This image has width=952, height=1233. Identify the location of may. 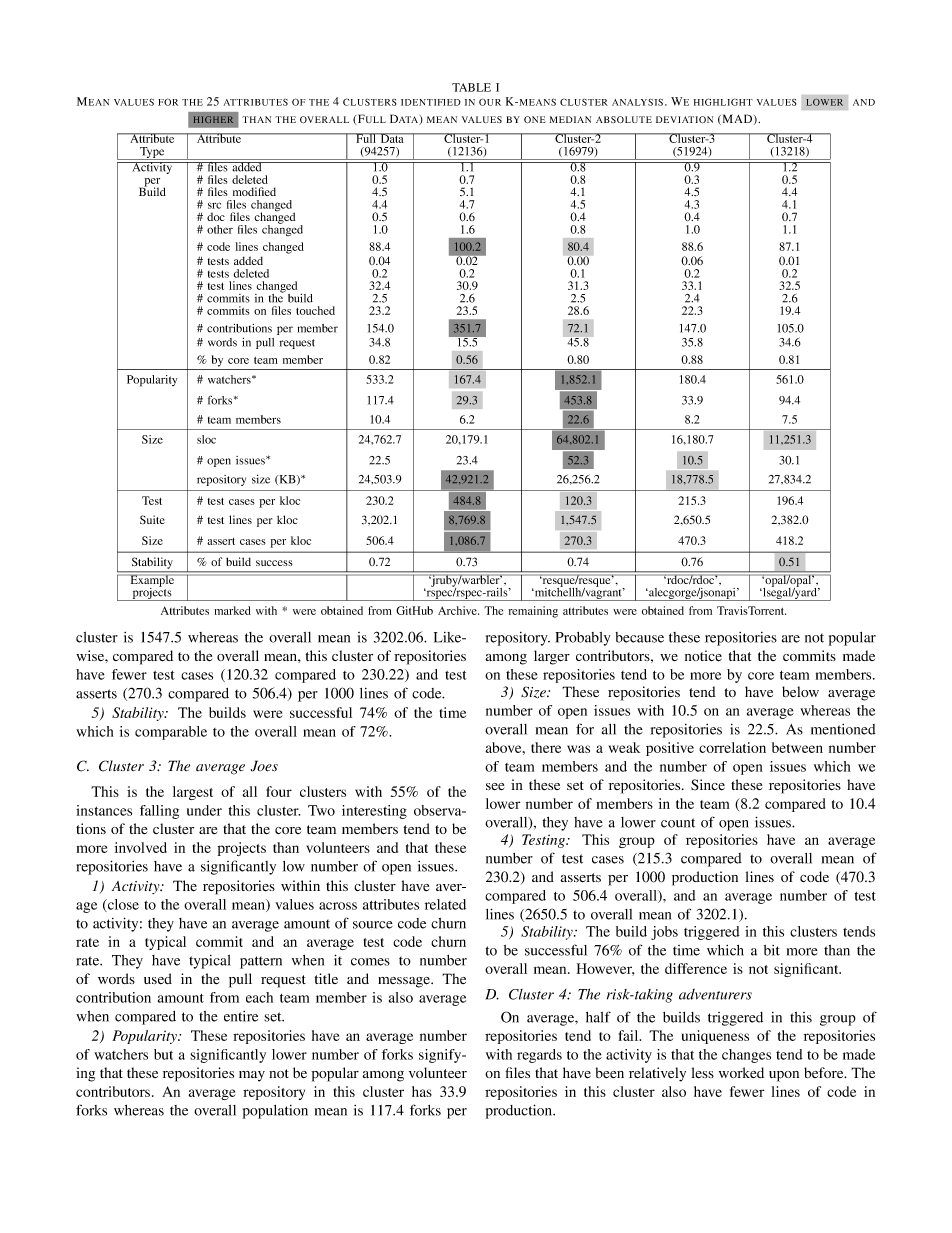
(252, 1076).
